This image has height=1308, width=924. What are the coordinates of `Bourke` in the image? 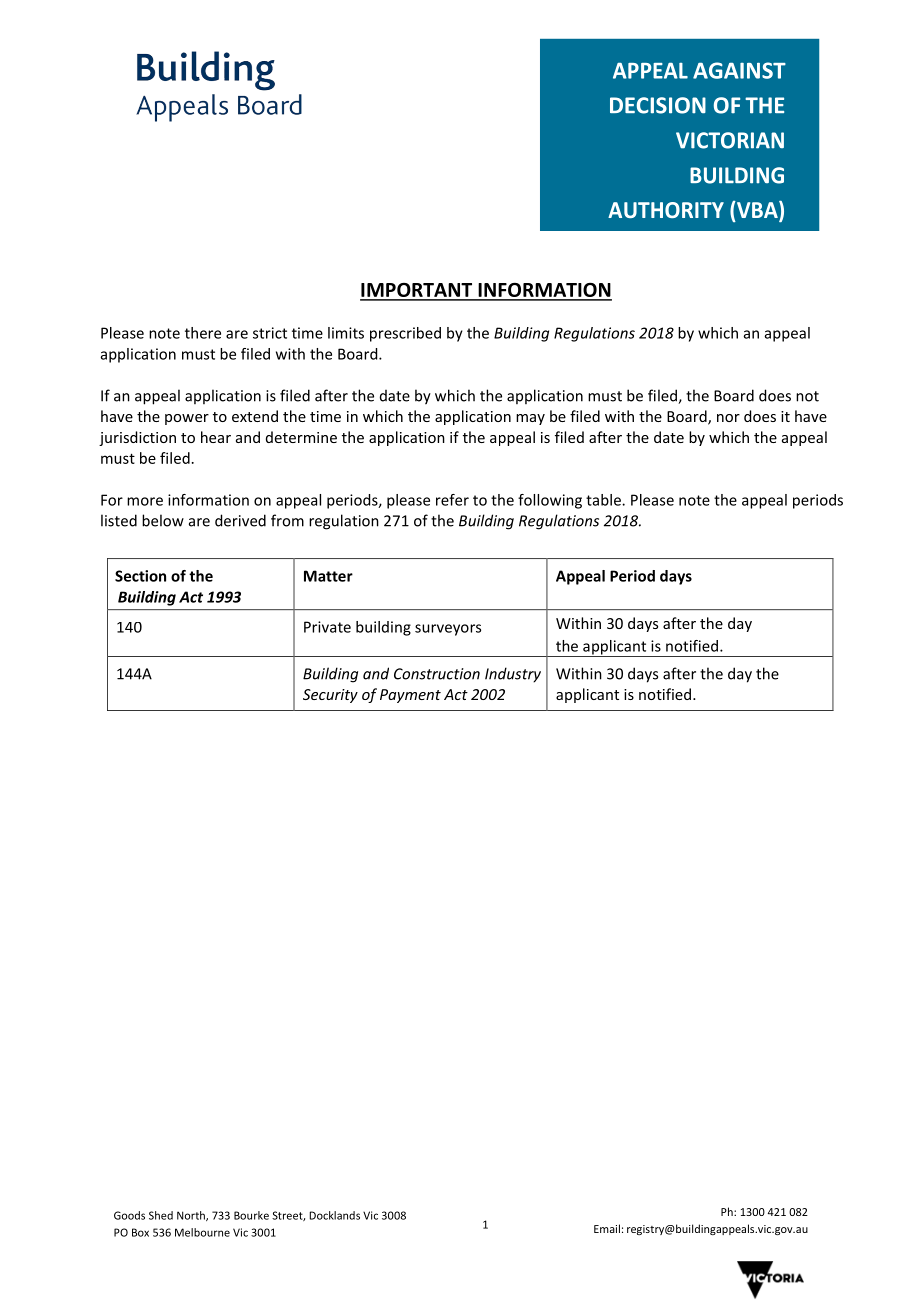 It's located at (251, 1215).
